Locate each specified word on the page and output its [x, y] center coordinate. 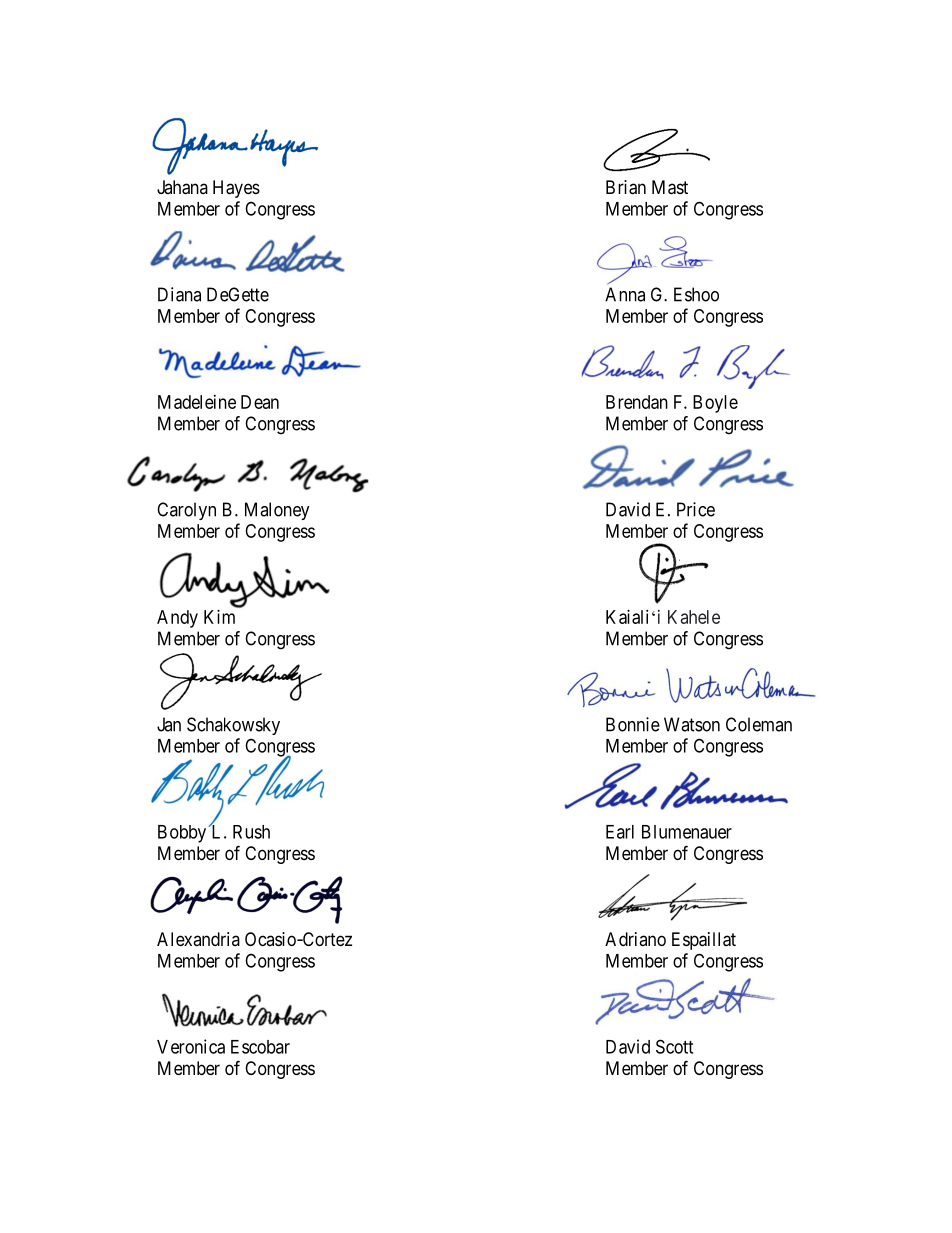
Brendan [637, 402]
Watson [692, 724]
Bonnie [633, 724]
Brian [626, 187]
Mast [670, 187]
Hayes [236, 189]
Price [696, 509]
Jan [169, 724]
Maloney [277, 511]
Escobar [260, 1047]
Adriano [635, 939]
